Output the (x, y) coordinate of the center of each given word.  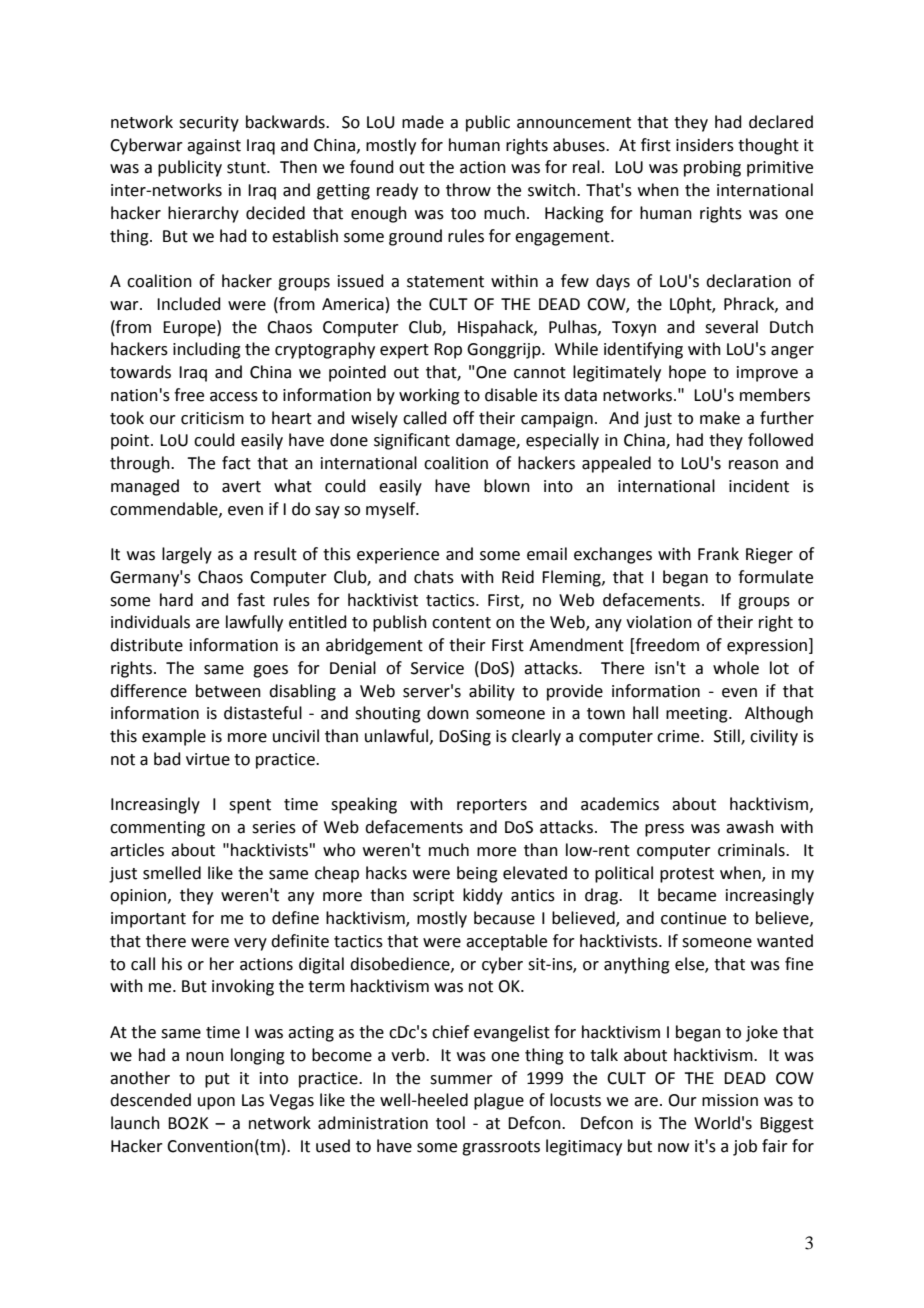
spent (250, 806)
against (214, 147)
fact (236, 463)
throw (468, 190)
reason (753, 465)
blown (507, 486)
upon (216, 1103)
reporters (492, 806)
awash (750, 827)
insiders (705, 145)
